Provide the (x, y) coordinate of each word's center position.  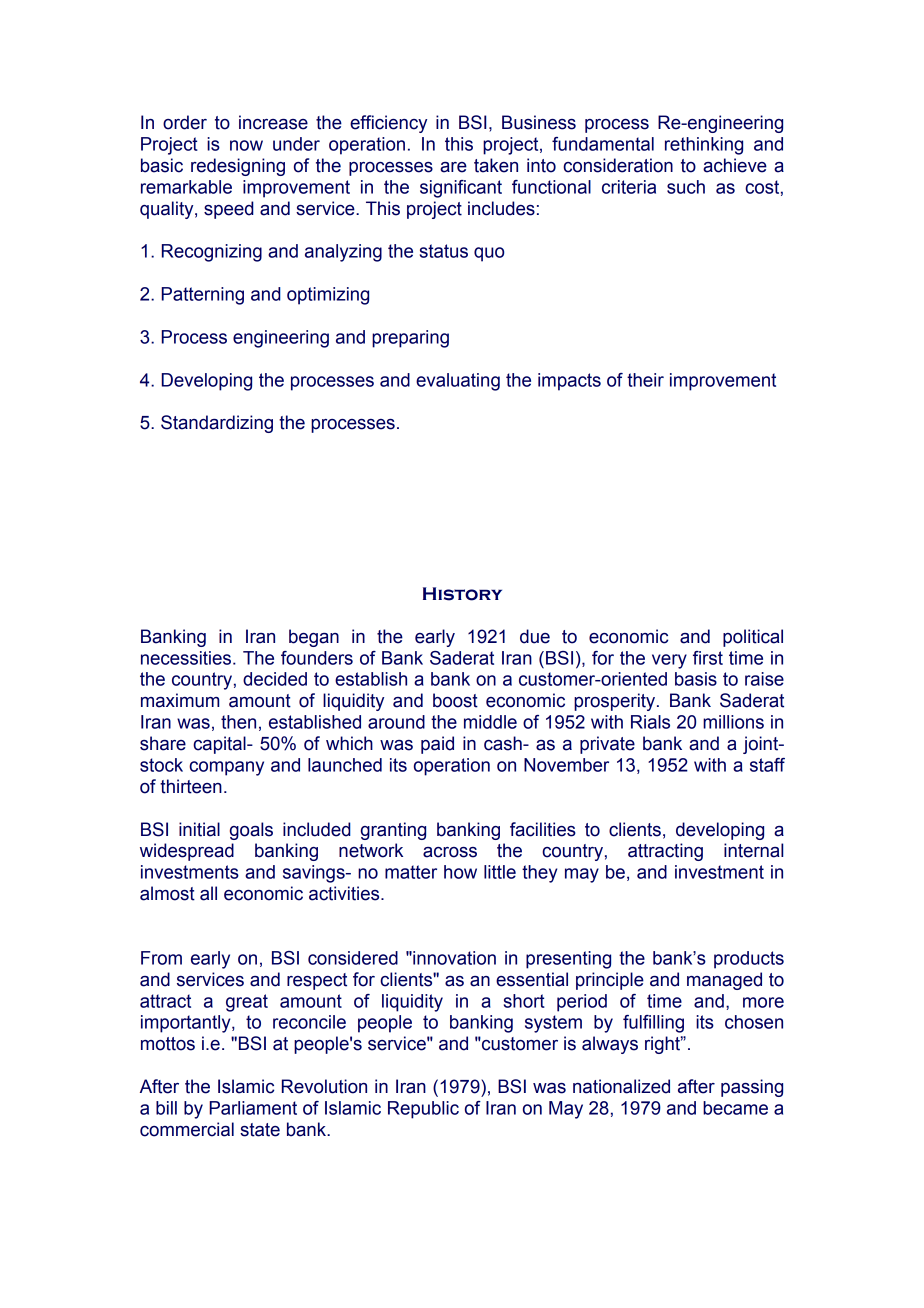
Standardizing (217, 424)
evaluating (458, 382)
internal (753, 850)
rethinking (704, 146)
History (462, 594)
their (645, 380)
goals (251, 831)
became (735, 1108)
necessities (187, 658)
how (460, 872)
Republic (423, 1110)
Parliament (253, 1108)
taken (496, 165)
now (246, 145)
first (708, 658)
